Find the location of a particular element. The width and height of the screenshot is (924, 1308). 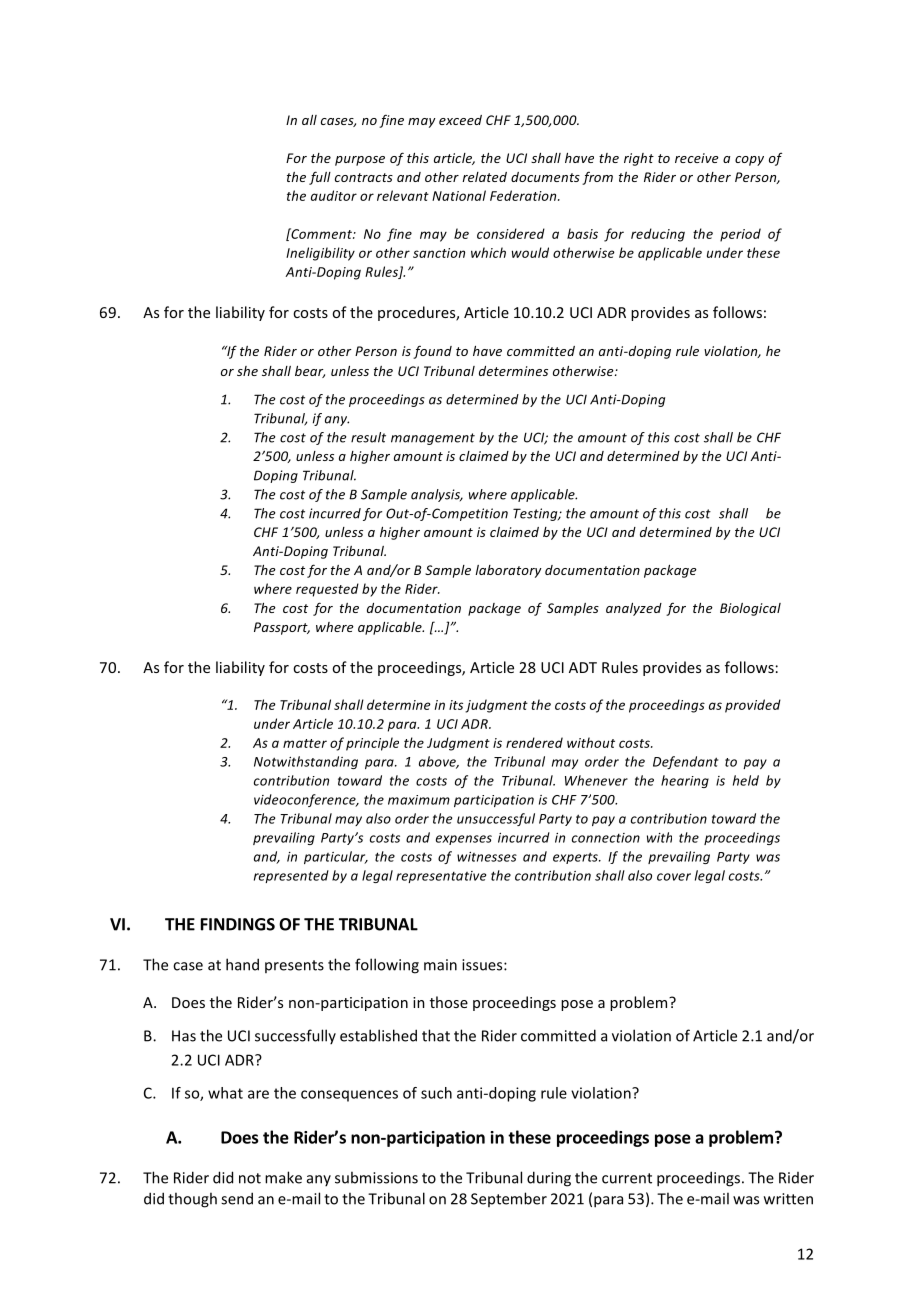

make is located at coordinates (283, 1177).
